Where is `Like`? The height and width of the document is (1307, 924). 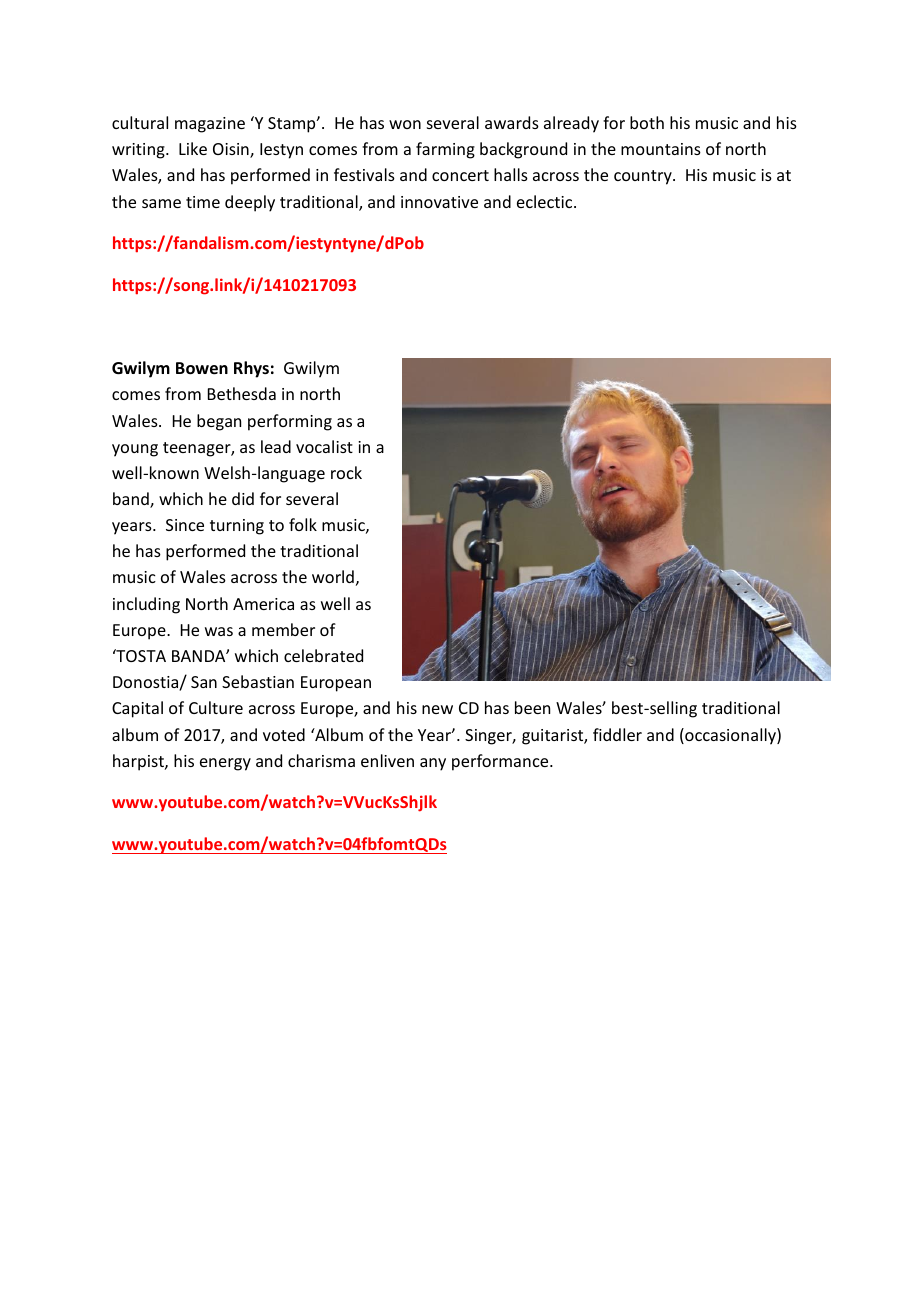 Like is located at coordinates (193, 148).
